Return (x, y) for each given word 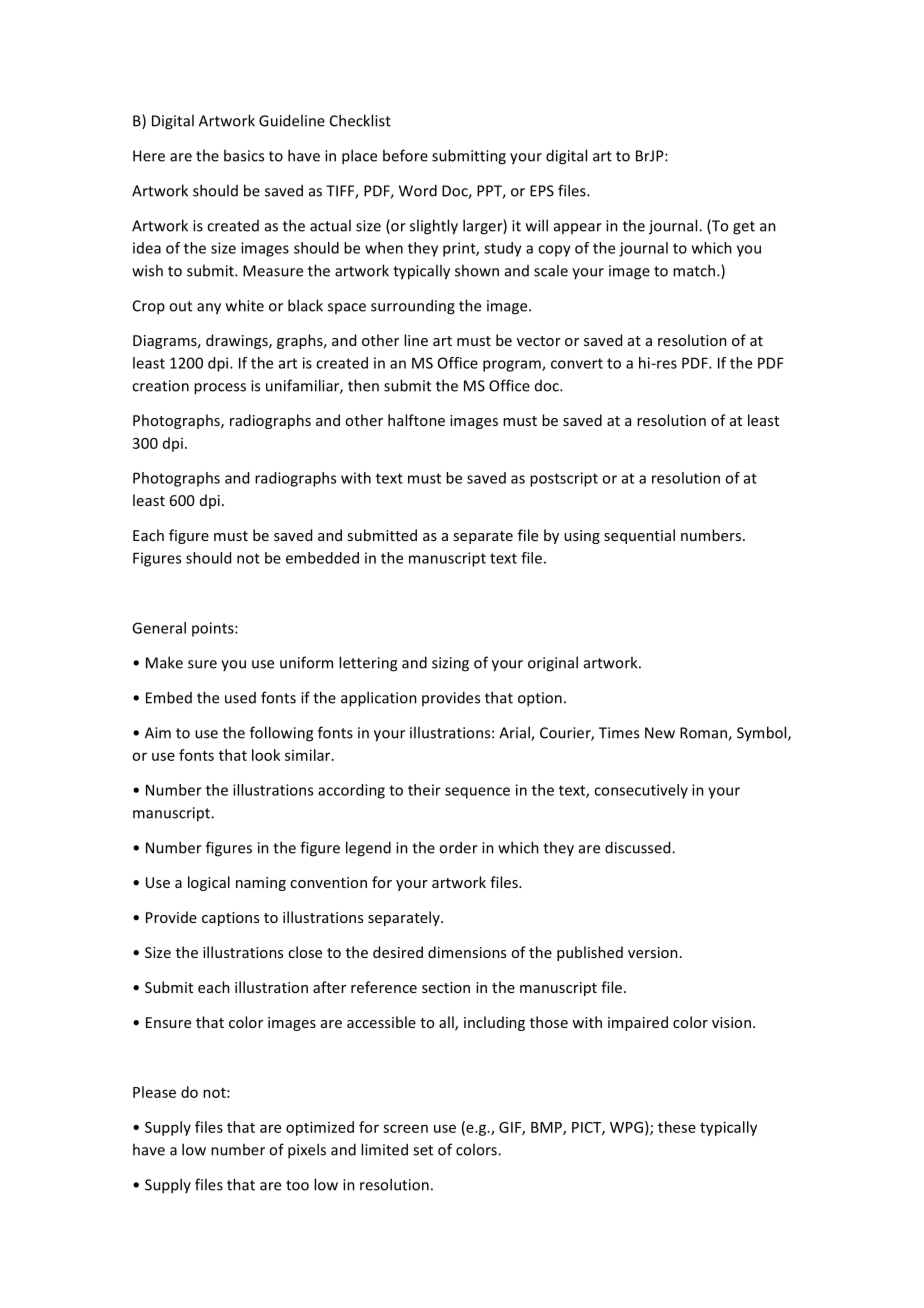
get (744, 228)
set (423, 1150)
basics (244, 155)
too (297, 1185)
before (405, 155)
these (677, 1127)
